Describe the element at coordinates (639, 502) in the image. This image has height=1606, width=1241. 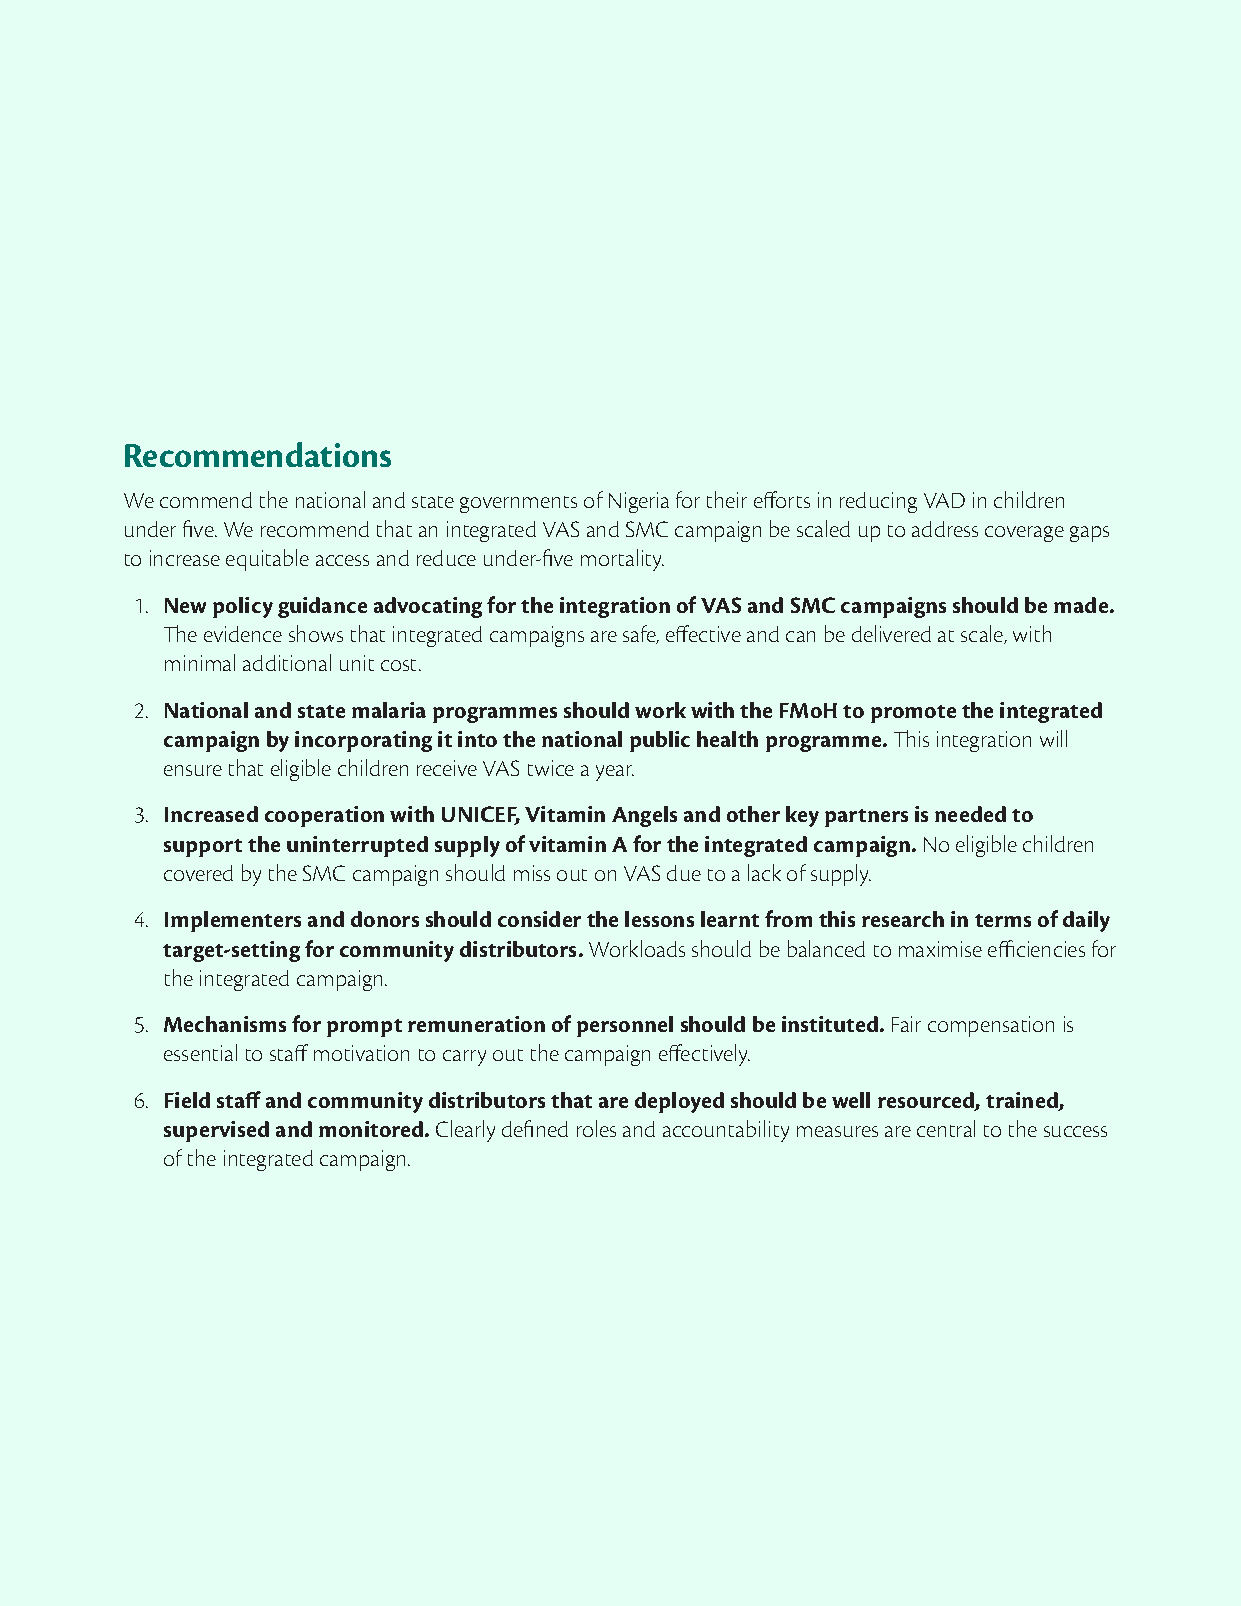
I see `Nigeria` at that location.
